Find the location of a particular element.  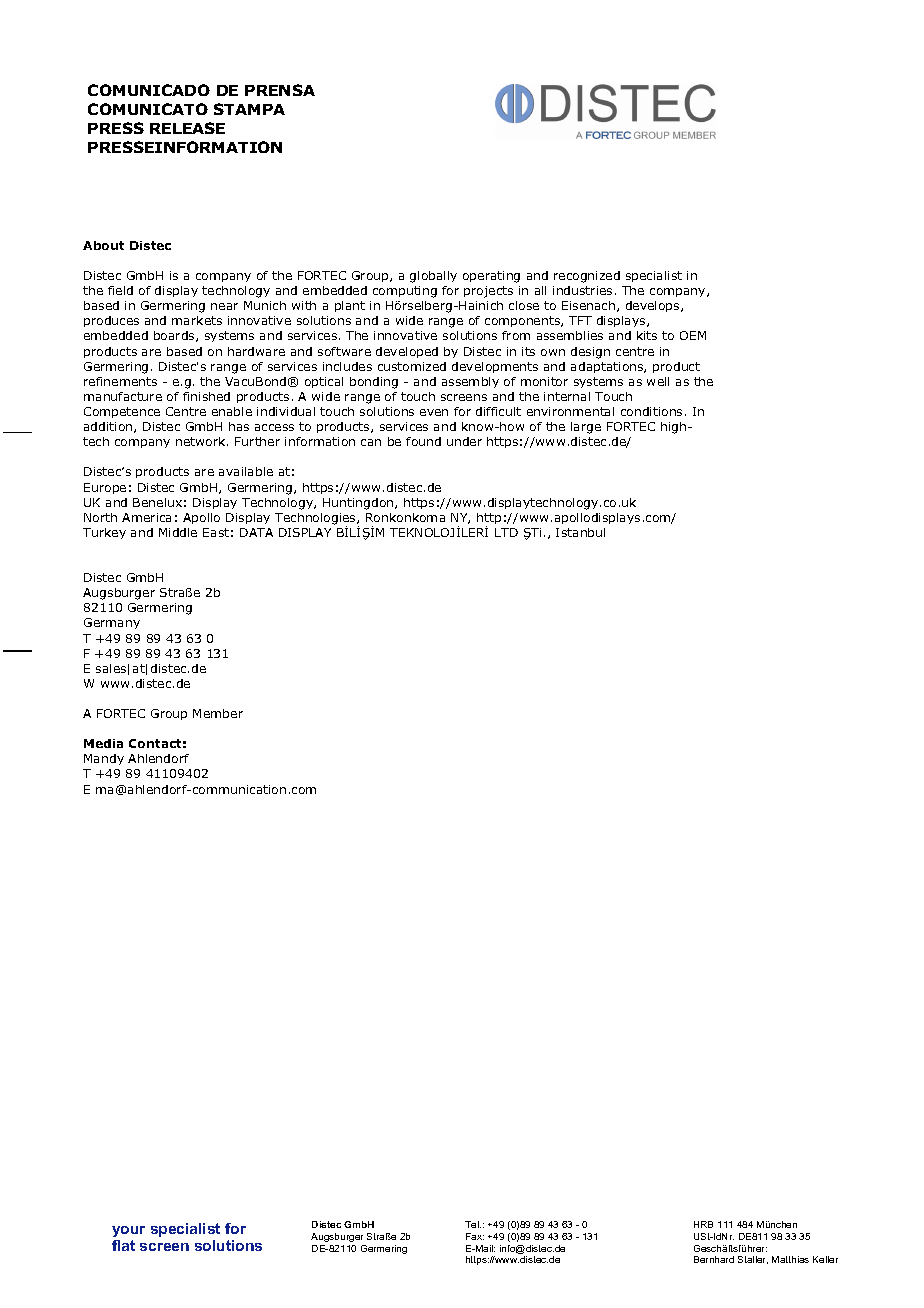

large is located at coordinates (586, 428).
